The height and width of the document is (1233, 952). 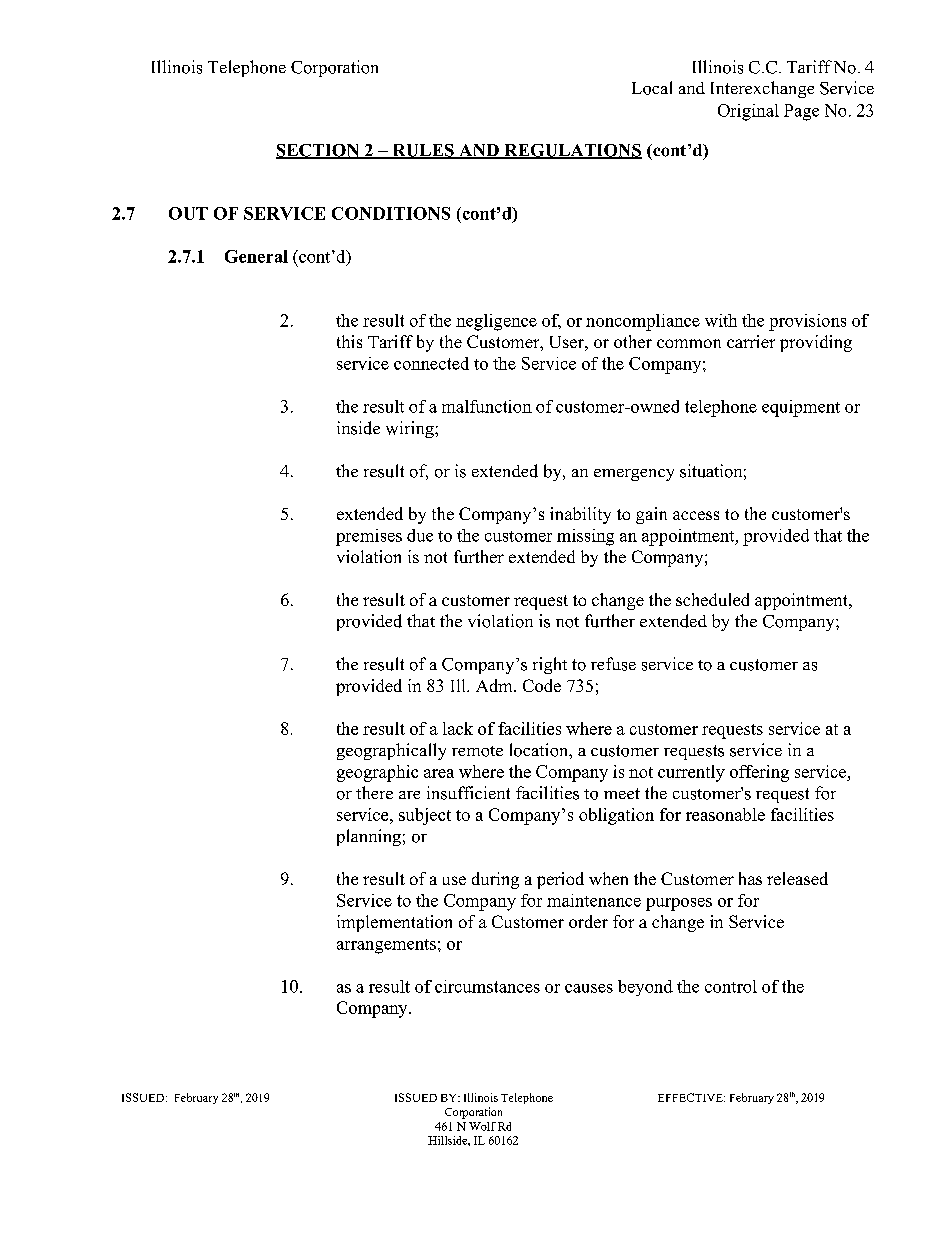 I want to click on arrangements, so click(x=386, y=946).
